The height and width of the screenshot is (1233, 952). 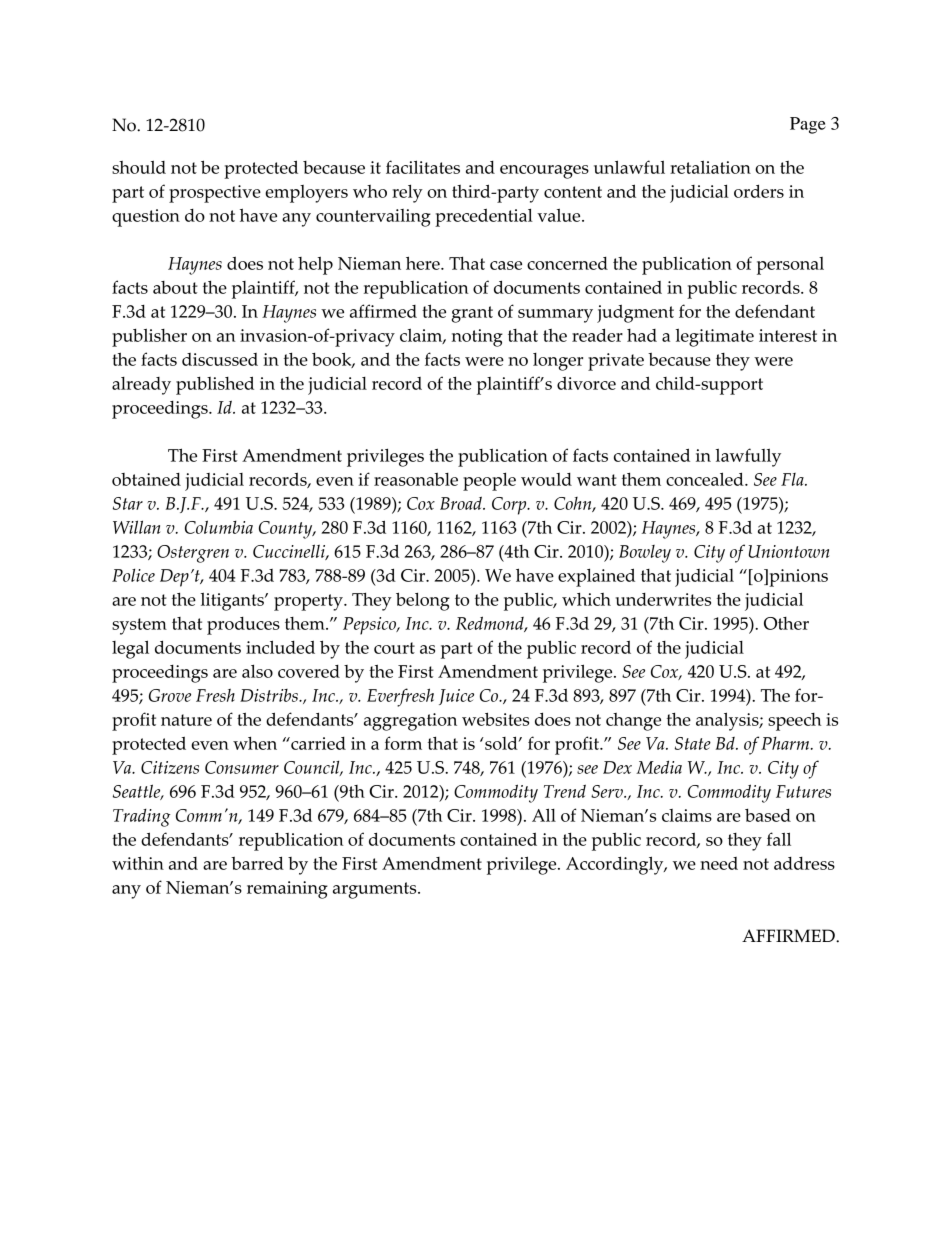 I want to click on arguments, so click(x=376, y=890).
